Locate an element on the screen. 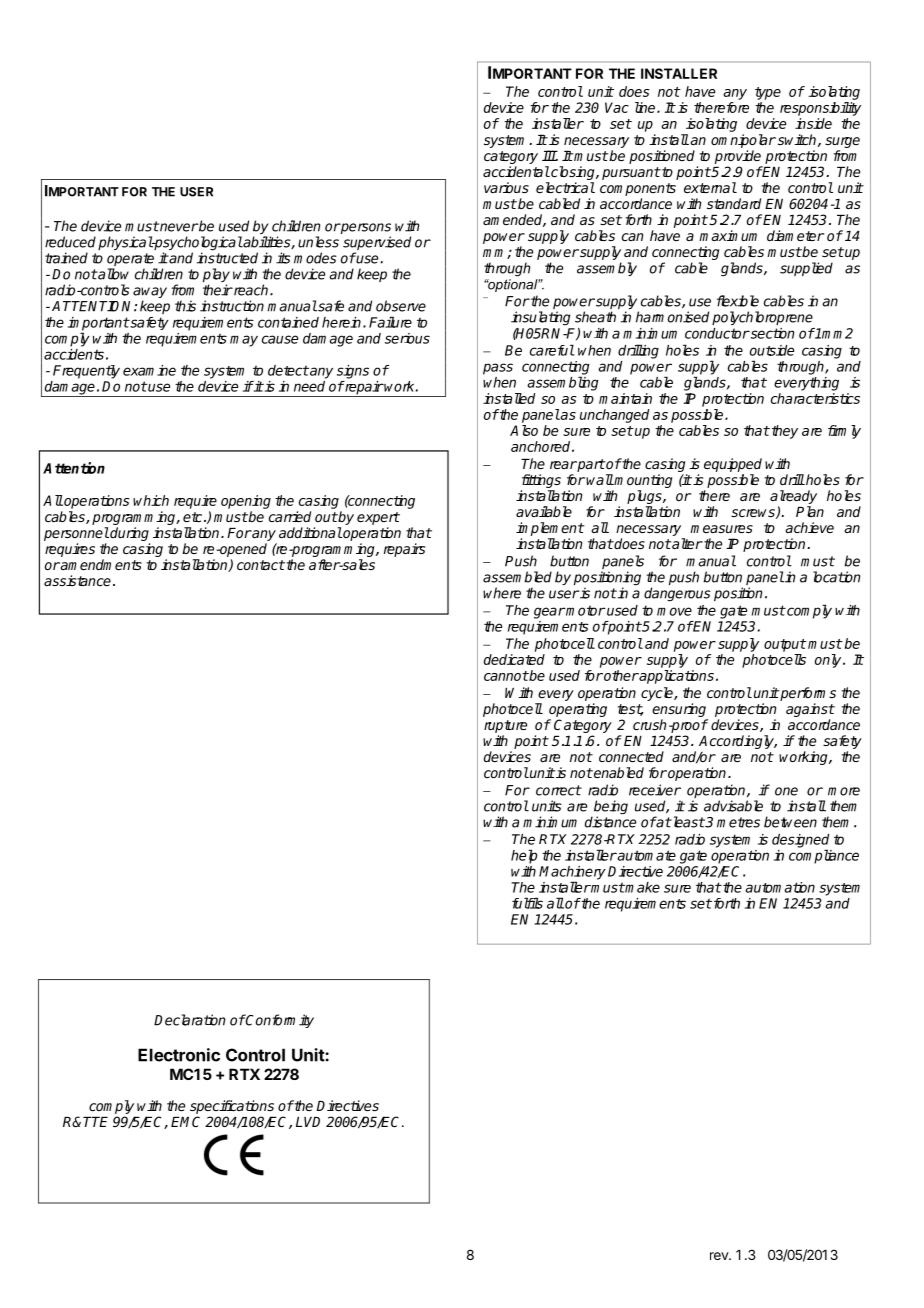  Electronic is located at coordinates (179, 1055).
